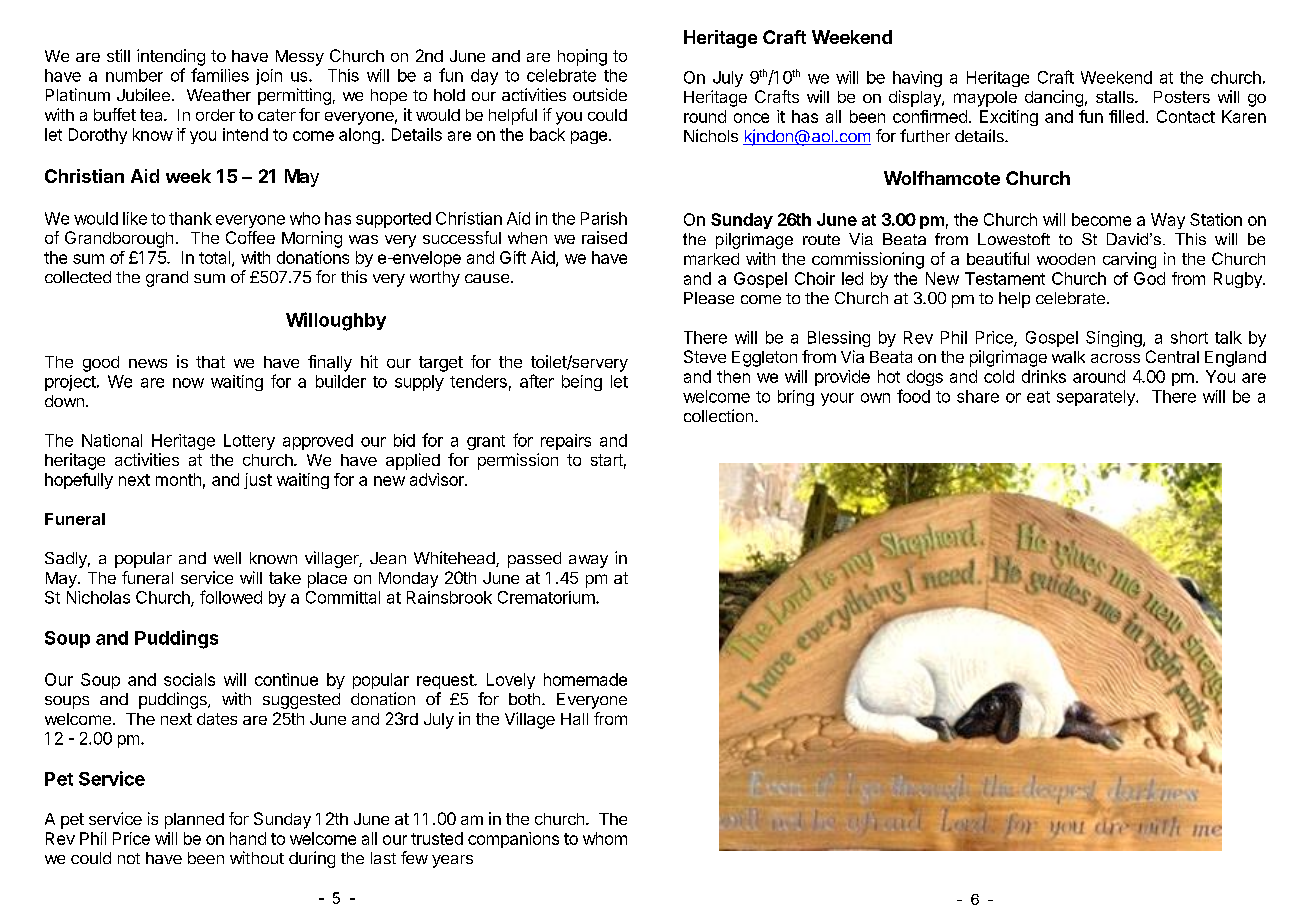 This screenshot has width=1308, height=924. What do you see at coordinates (1115, 339) in the screenshot?
I see `Singing` at bounding box center [1115, 339].
